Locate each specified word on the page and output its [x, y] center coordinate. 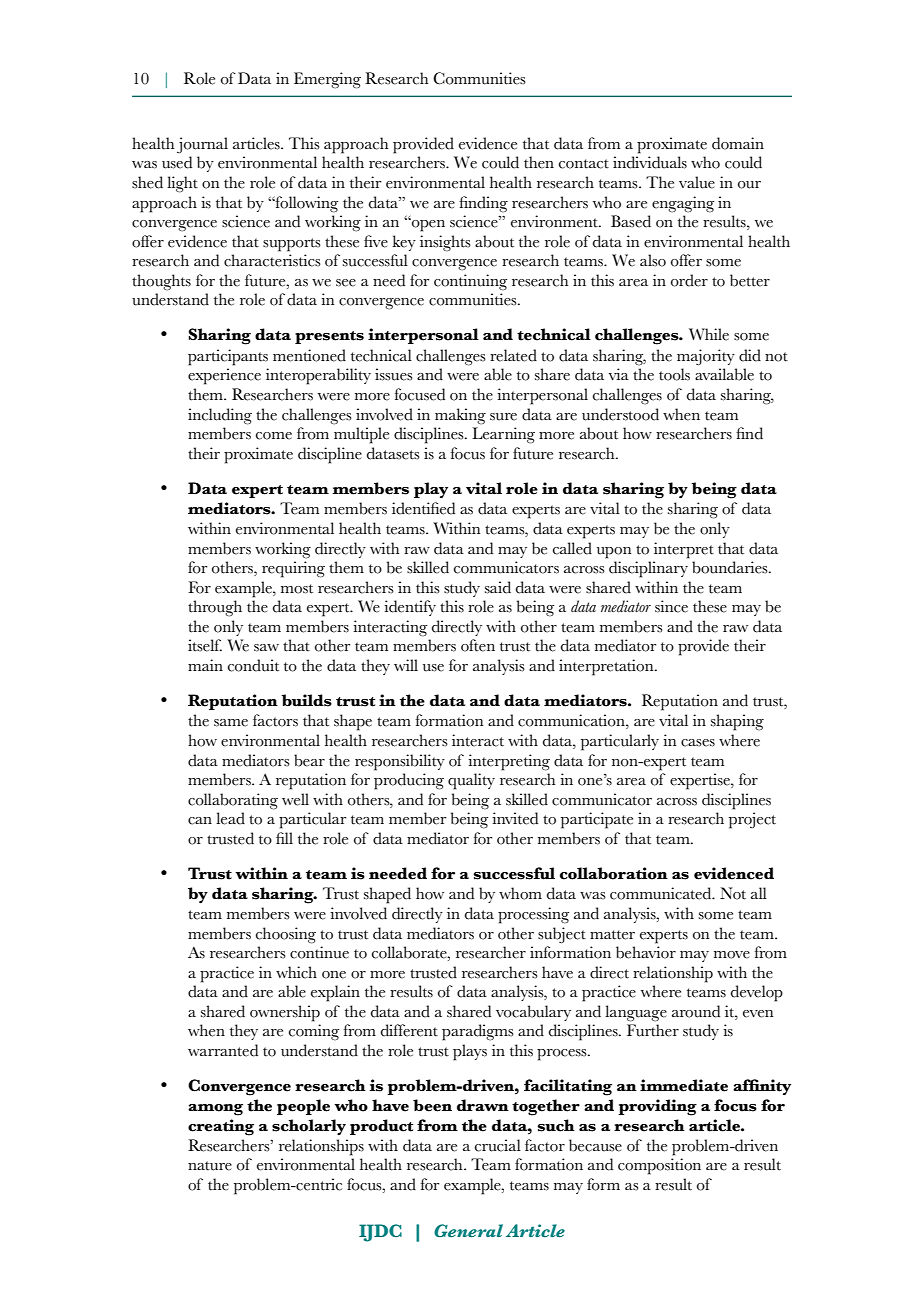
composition [659, 1166]
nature [210, 1166]
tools [674, 374]
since [671, 606]
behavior [646, 952]
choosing [286, 935]
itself [205, 645]
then [539, 162]
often [478, 645]
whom [520, 893]
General [468, 1230]
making [460, 416]
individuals [650, 162]
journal [202, 145]
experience [224, 376]
